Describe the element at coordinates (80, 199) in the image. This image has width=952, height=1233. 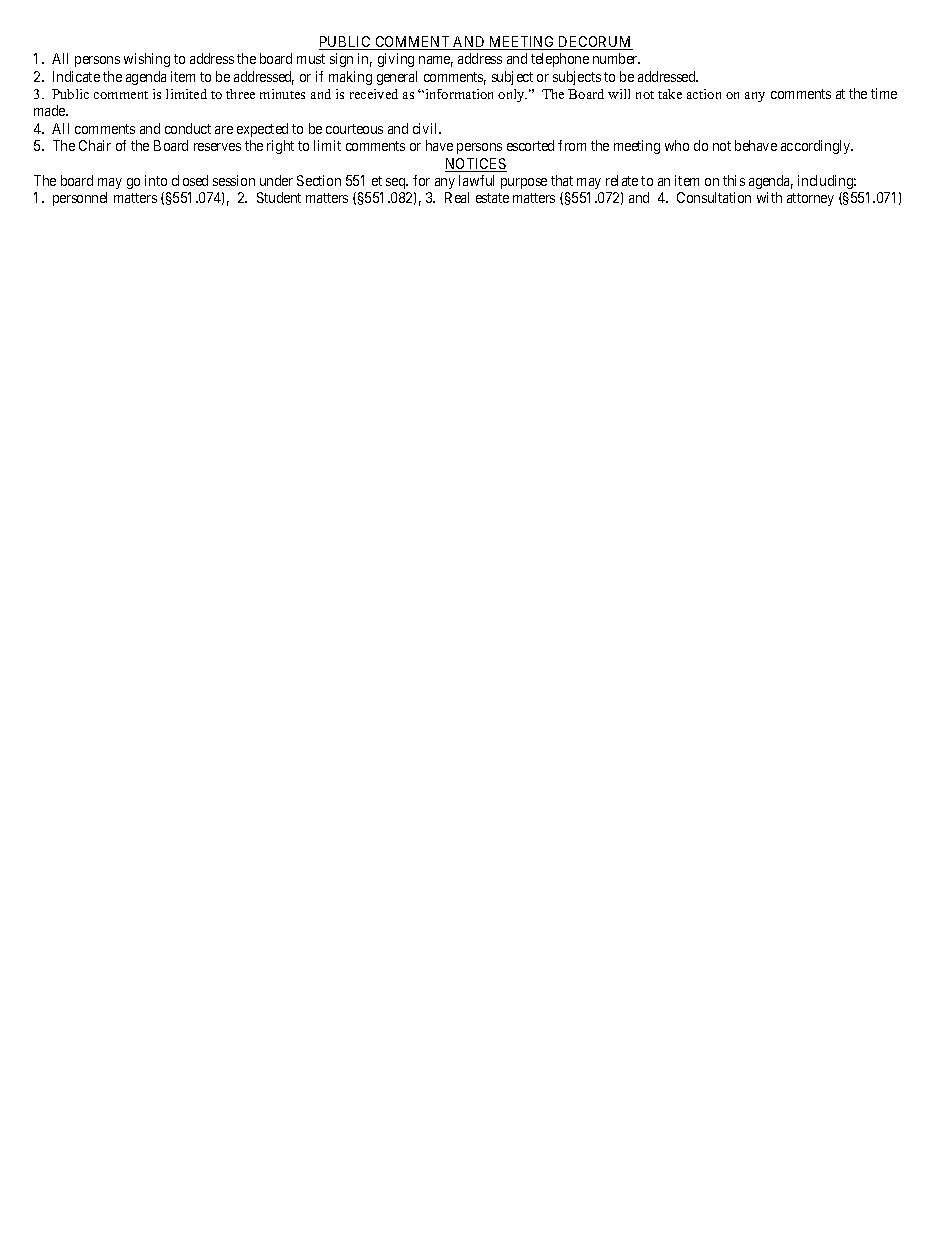
I see `personnel` at that location.
